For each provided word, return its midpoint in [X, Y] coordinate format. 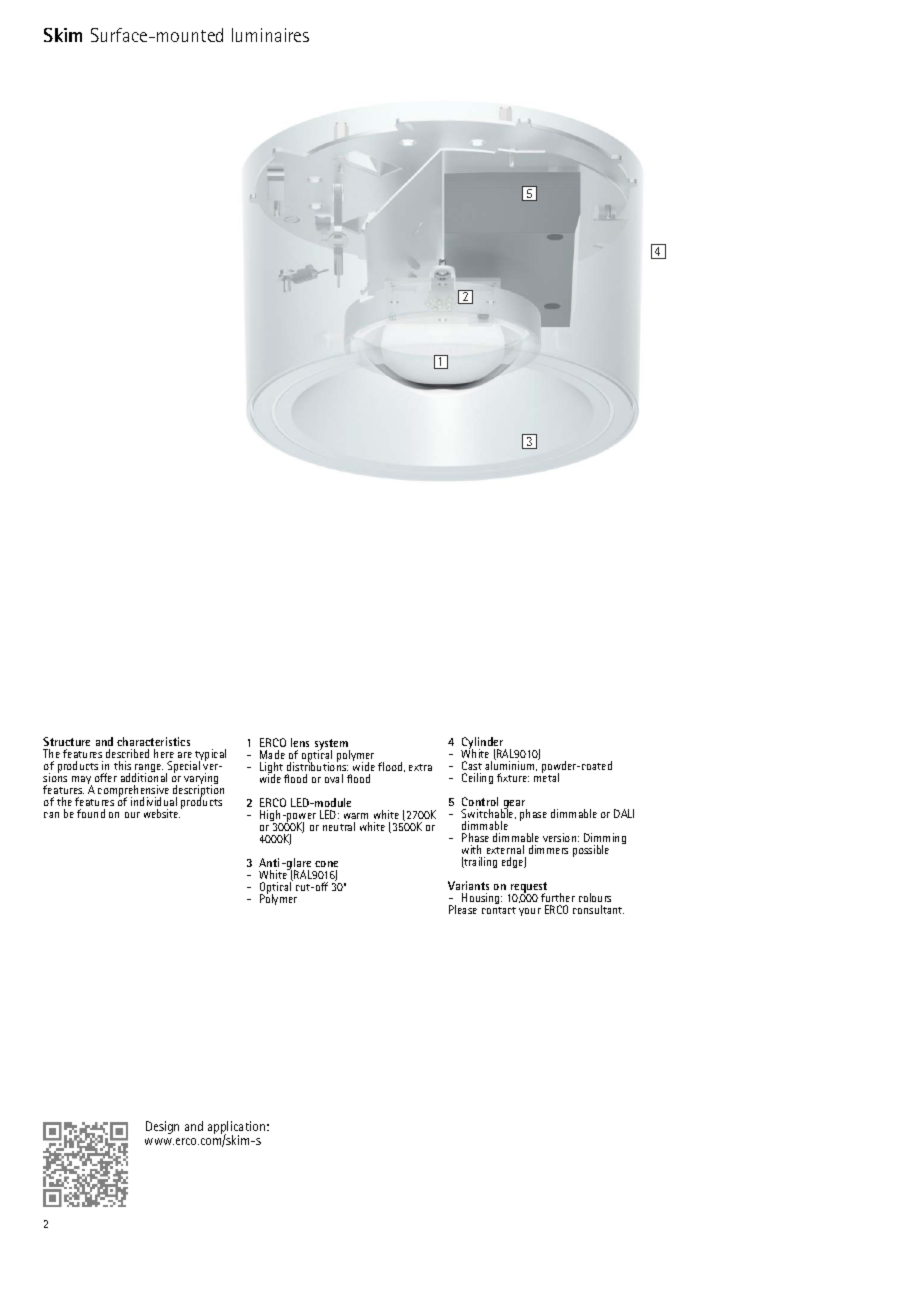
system [332, 746]
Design [162, 1127]
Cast [472, 765]
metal [546, 777]
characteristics [153, 743]
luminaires [270, 35]
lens [300, 744]
